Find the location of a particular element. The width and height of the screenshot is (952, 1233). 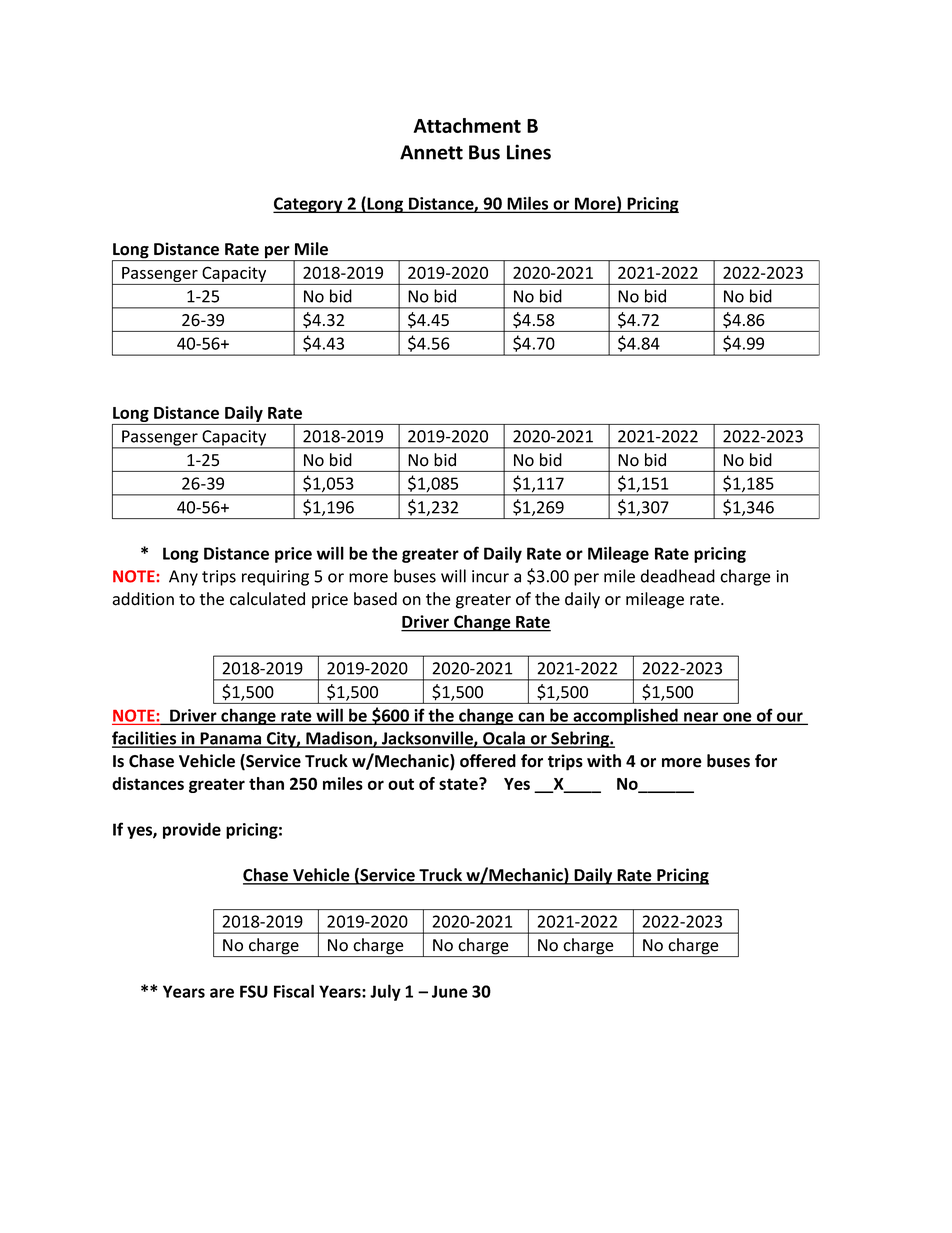

Category is located at coordinates (309, 205).
